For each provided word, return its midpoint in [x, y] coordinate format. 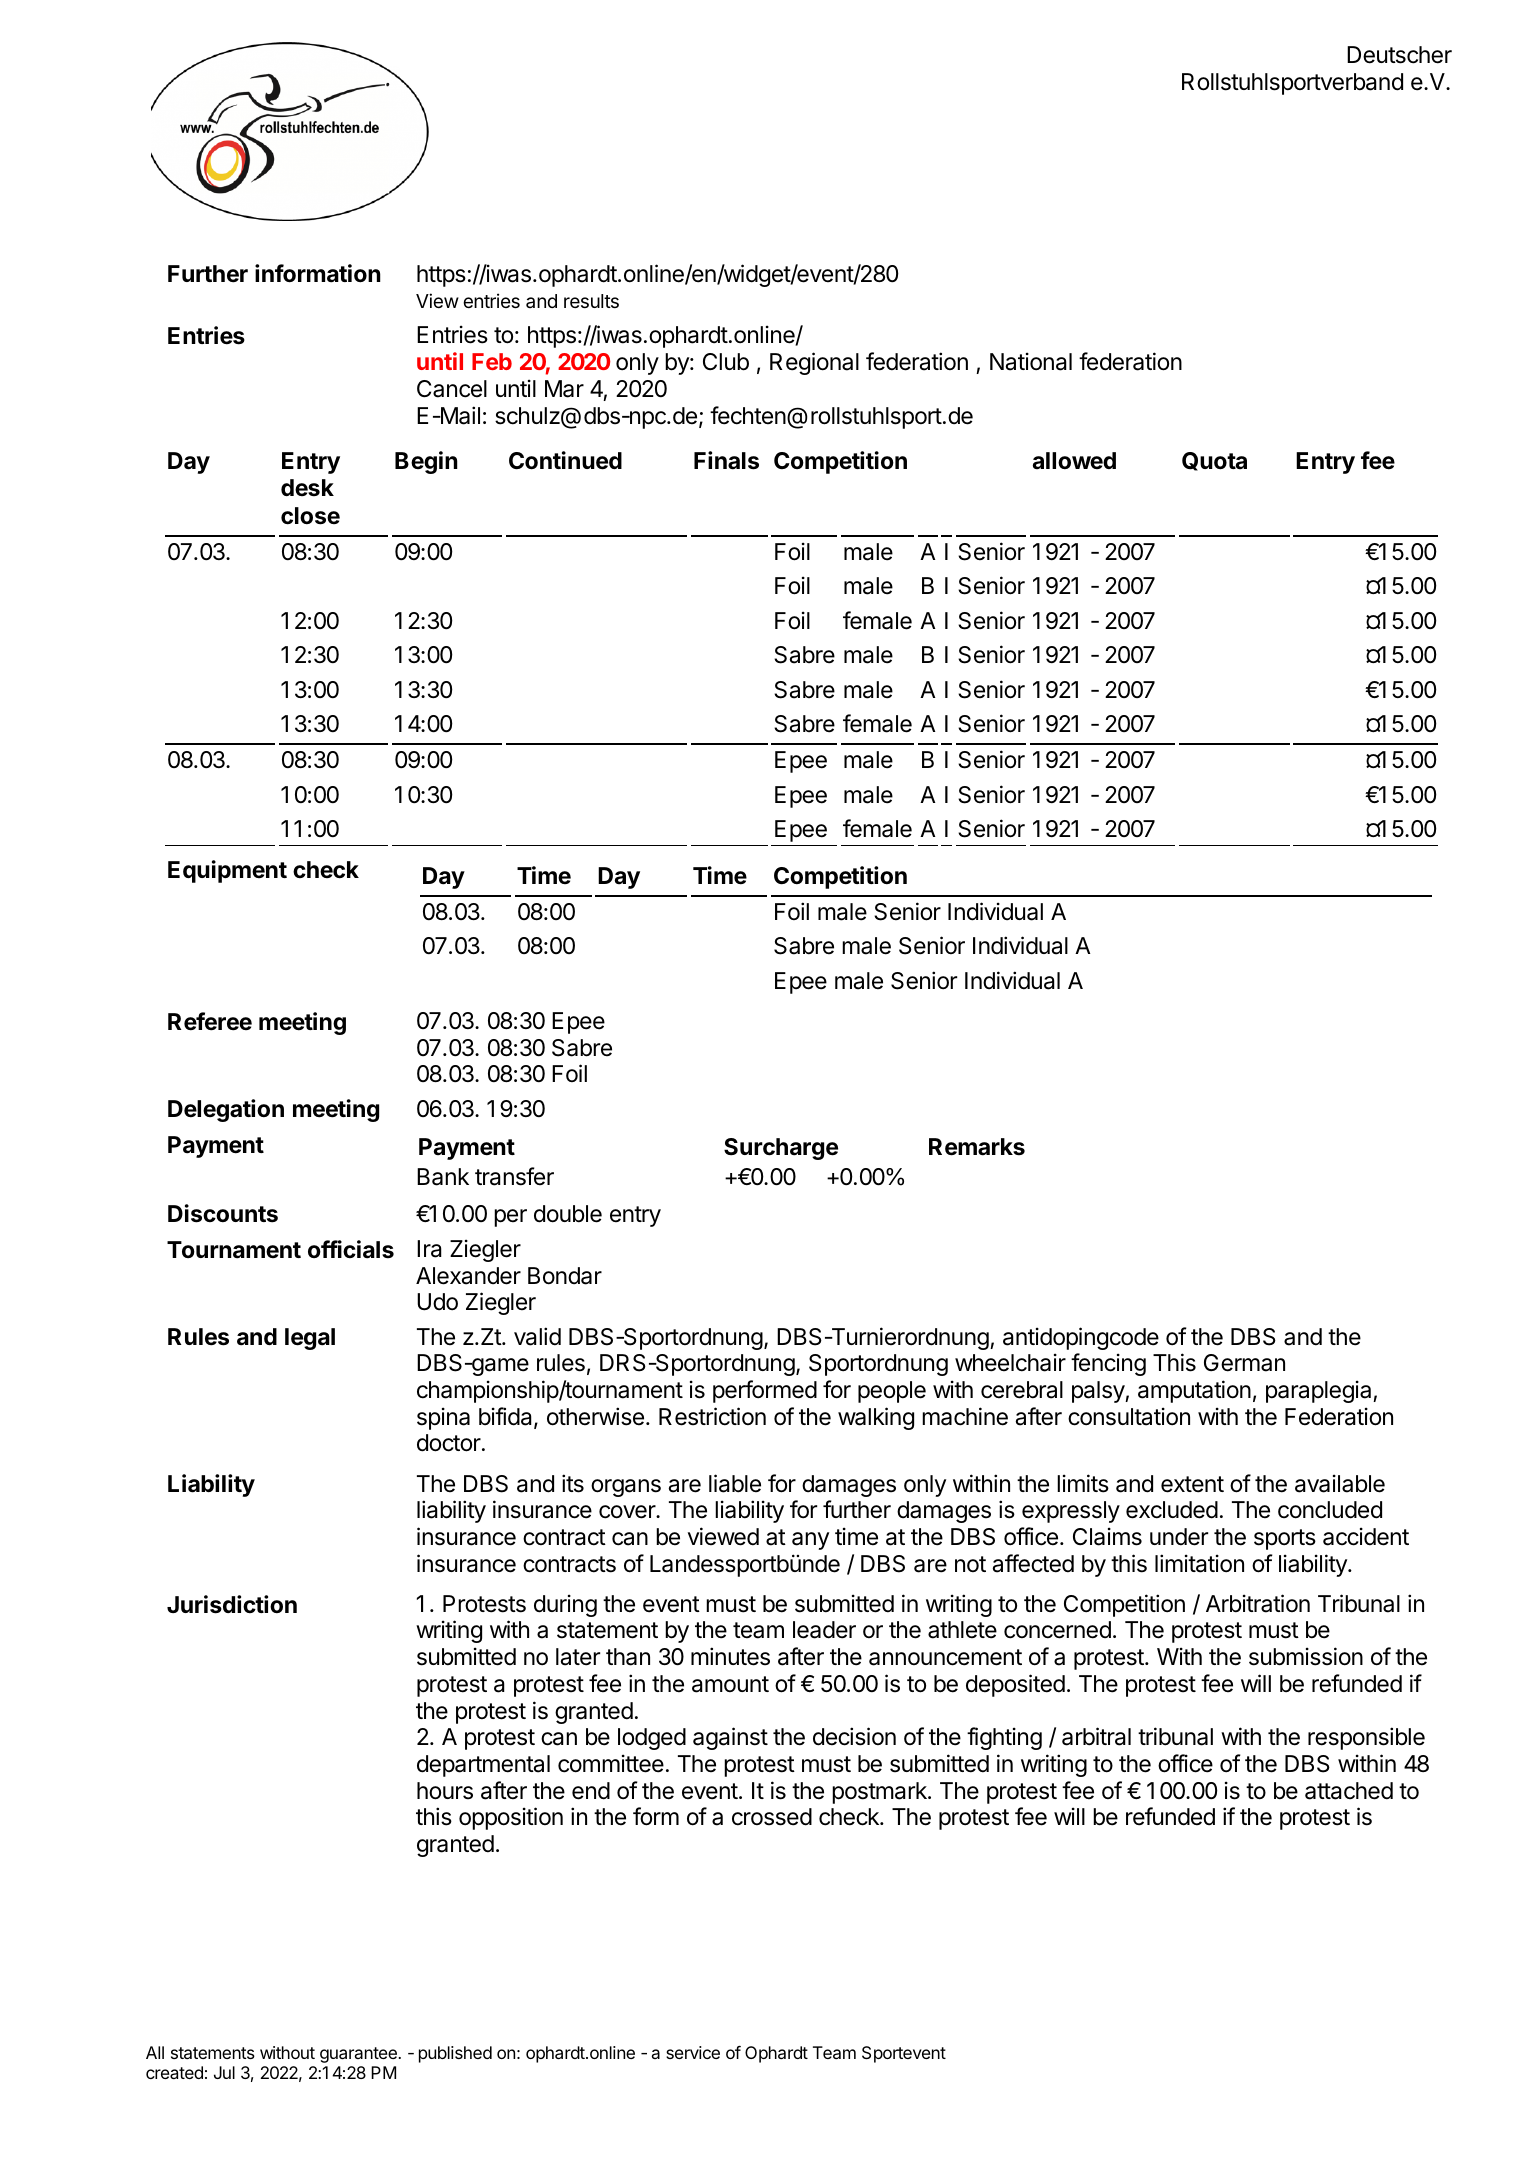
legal [310, 1339]
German [1244, 1363]
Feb [492, 361]
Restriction [712, 1416]
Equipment [227, 871]
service [693, 2052]
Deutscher [1399, 55]
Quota [1214, 461]
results [591, 301]
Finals [726, 460]
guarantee [359, 2055]
